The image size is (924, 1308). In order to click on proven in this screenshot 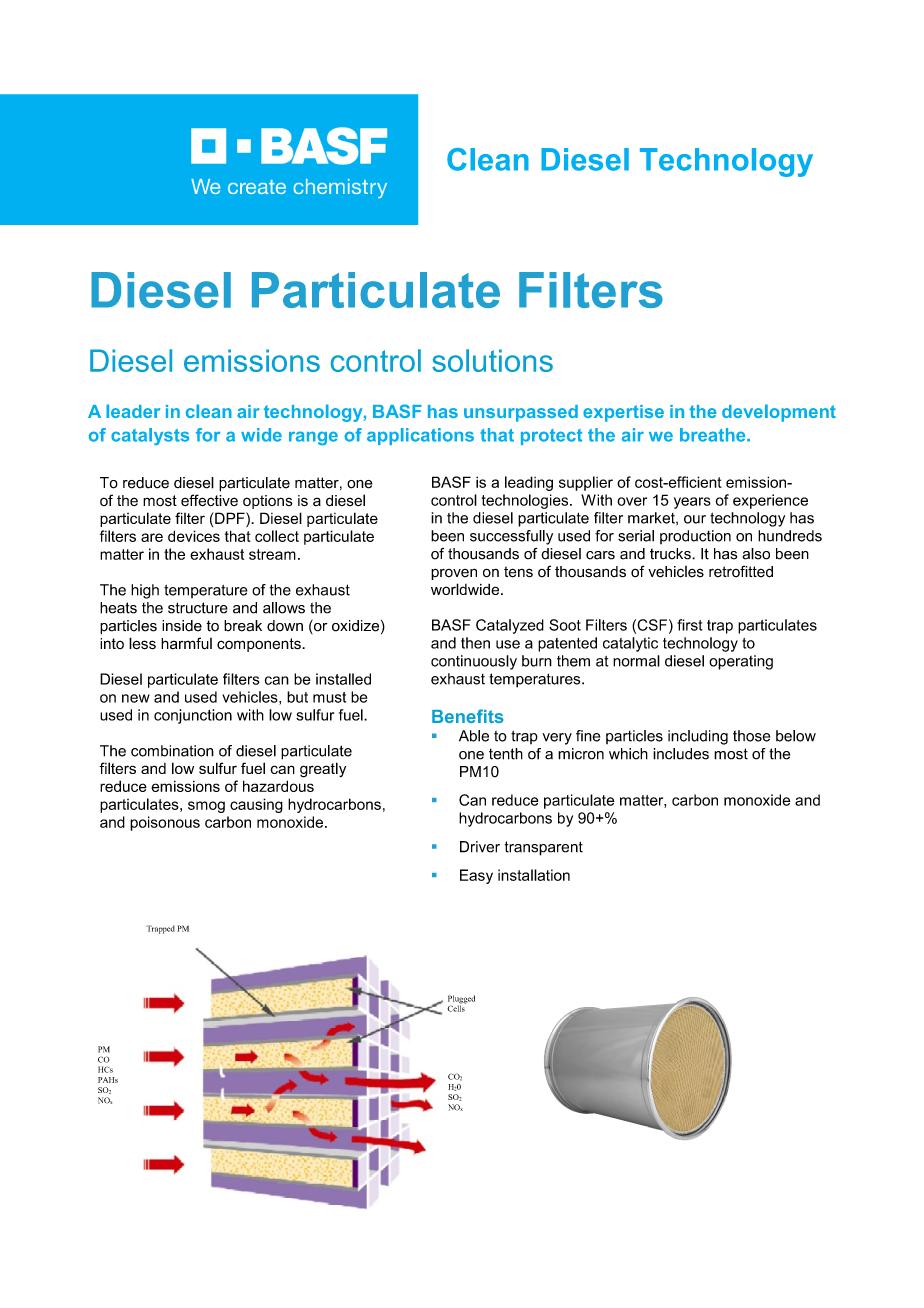, I will do `click(454, 574)`.
